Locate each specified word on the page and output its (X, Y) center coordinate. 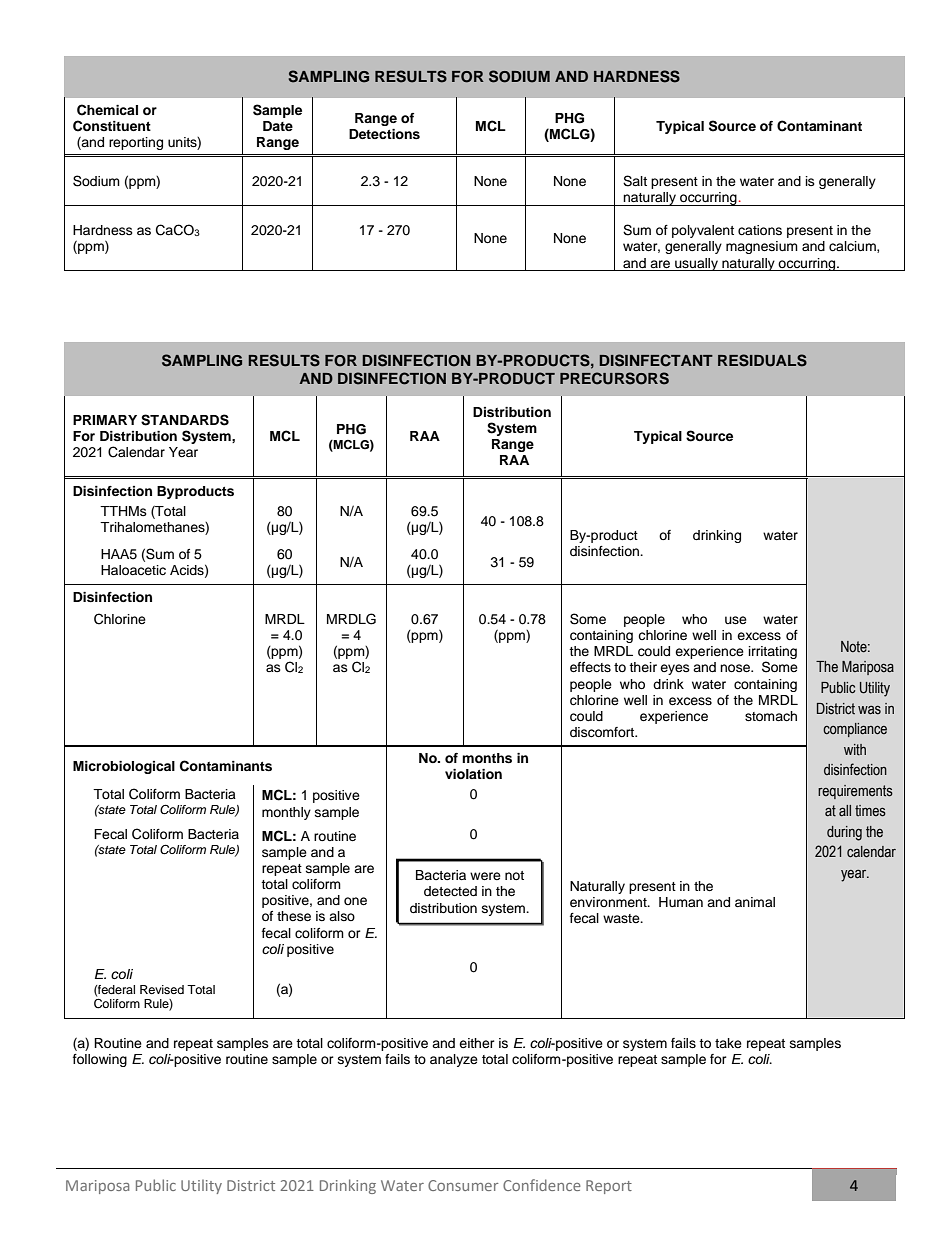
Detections (384, 134)
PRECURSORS (614, 378)
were (485, 876)
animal (755, 902)
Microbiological (124, 767)
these (294, 916)
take (728, 1043)
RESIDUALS (762, 360)
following (100, 1060)
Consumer (463, 1185)
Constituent (112, 126)
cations (760, 230)
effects (590, 667)
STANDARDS (185, 420)
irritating (773, 654)
